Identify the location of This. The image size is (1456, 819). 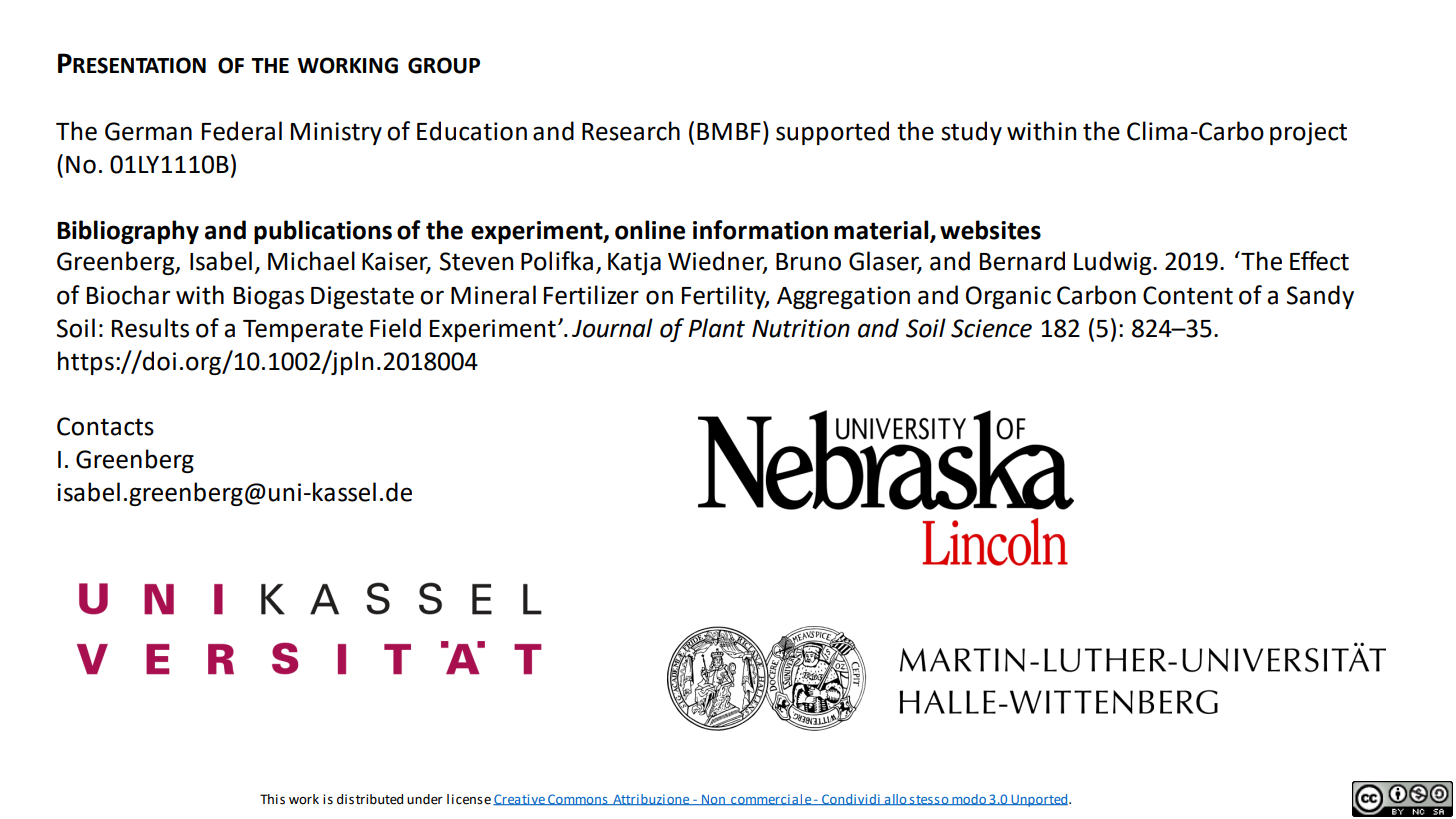
(272, 799).
